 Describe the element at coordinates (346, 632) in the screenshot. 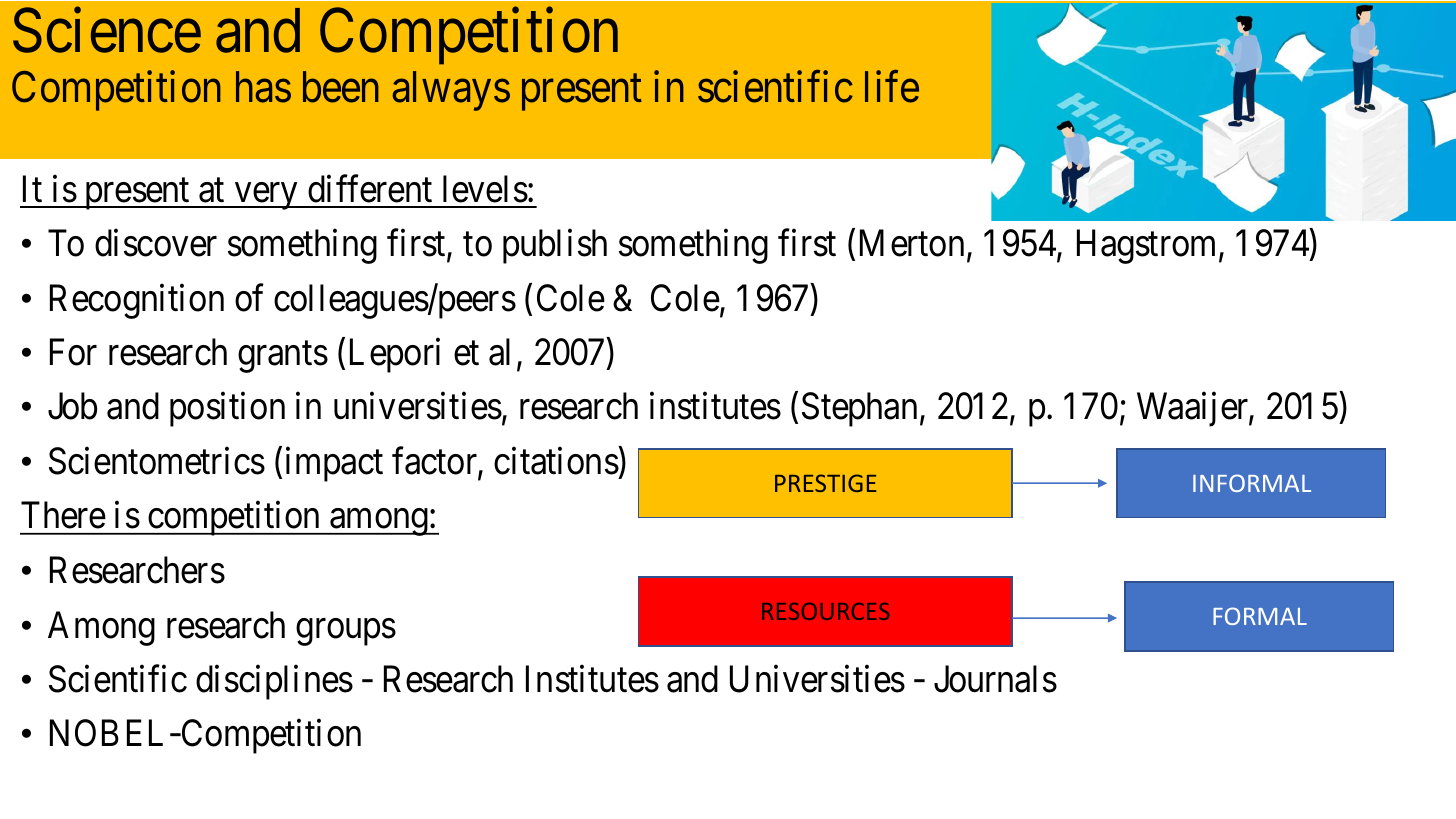

I see `groups` at that location.
